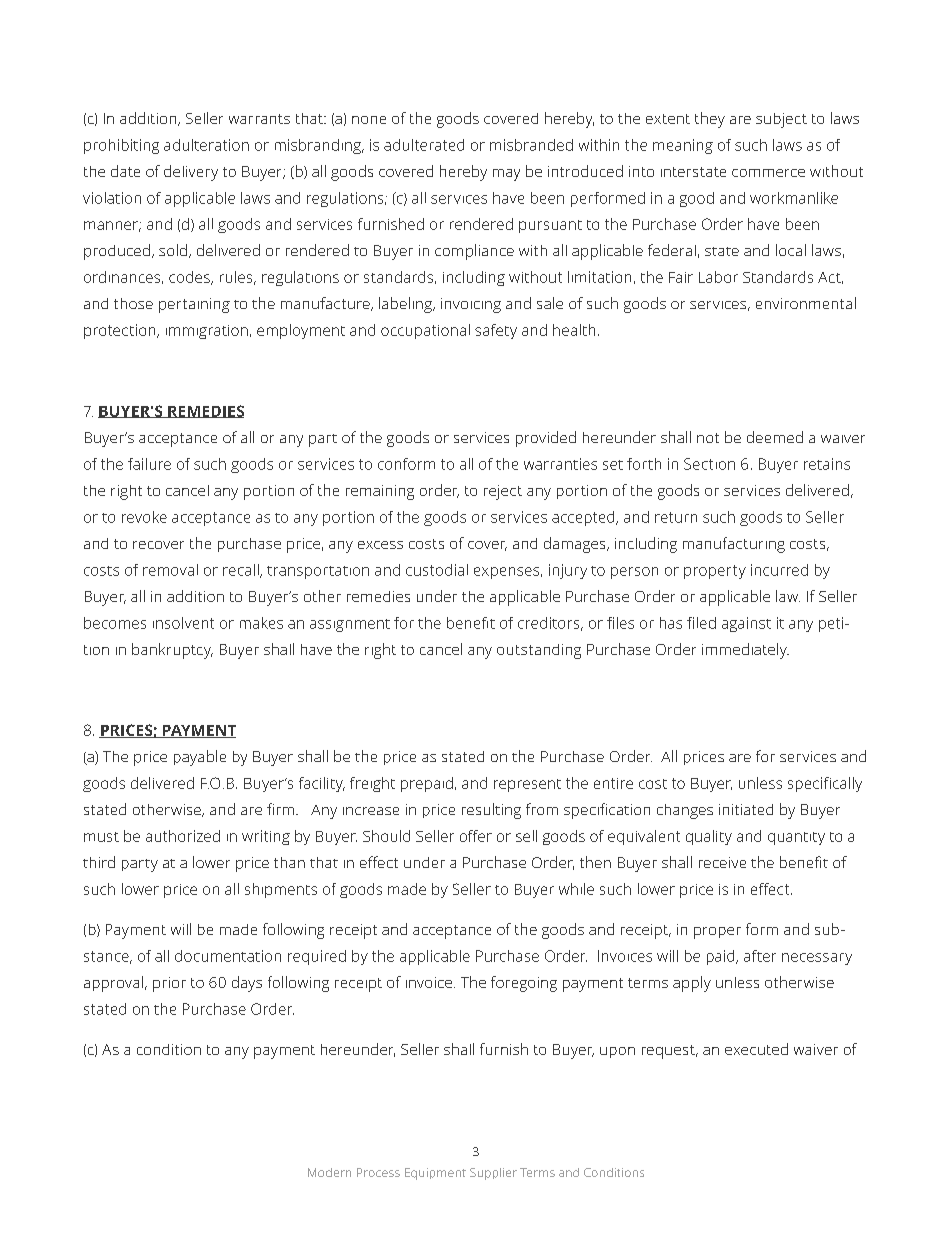 Image resolution: width=952 pixels, height=1233 pixels. I want to click on environmental, so click(806, 303).
